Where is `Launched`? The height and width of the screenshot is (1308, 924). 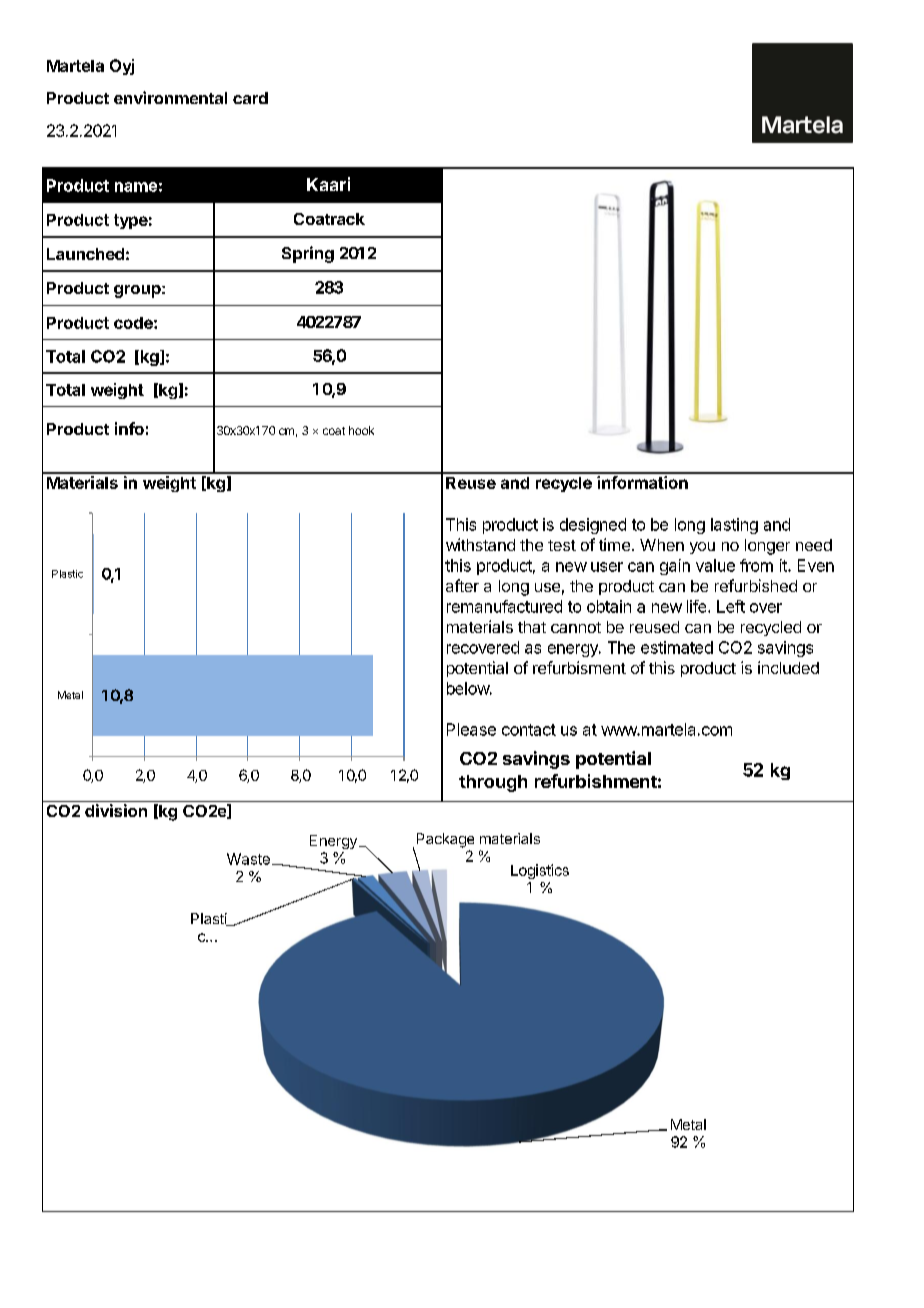
Launched is located at coordinates (85, 254).
